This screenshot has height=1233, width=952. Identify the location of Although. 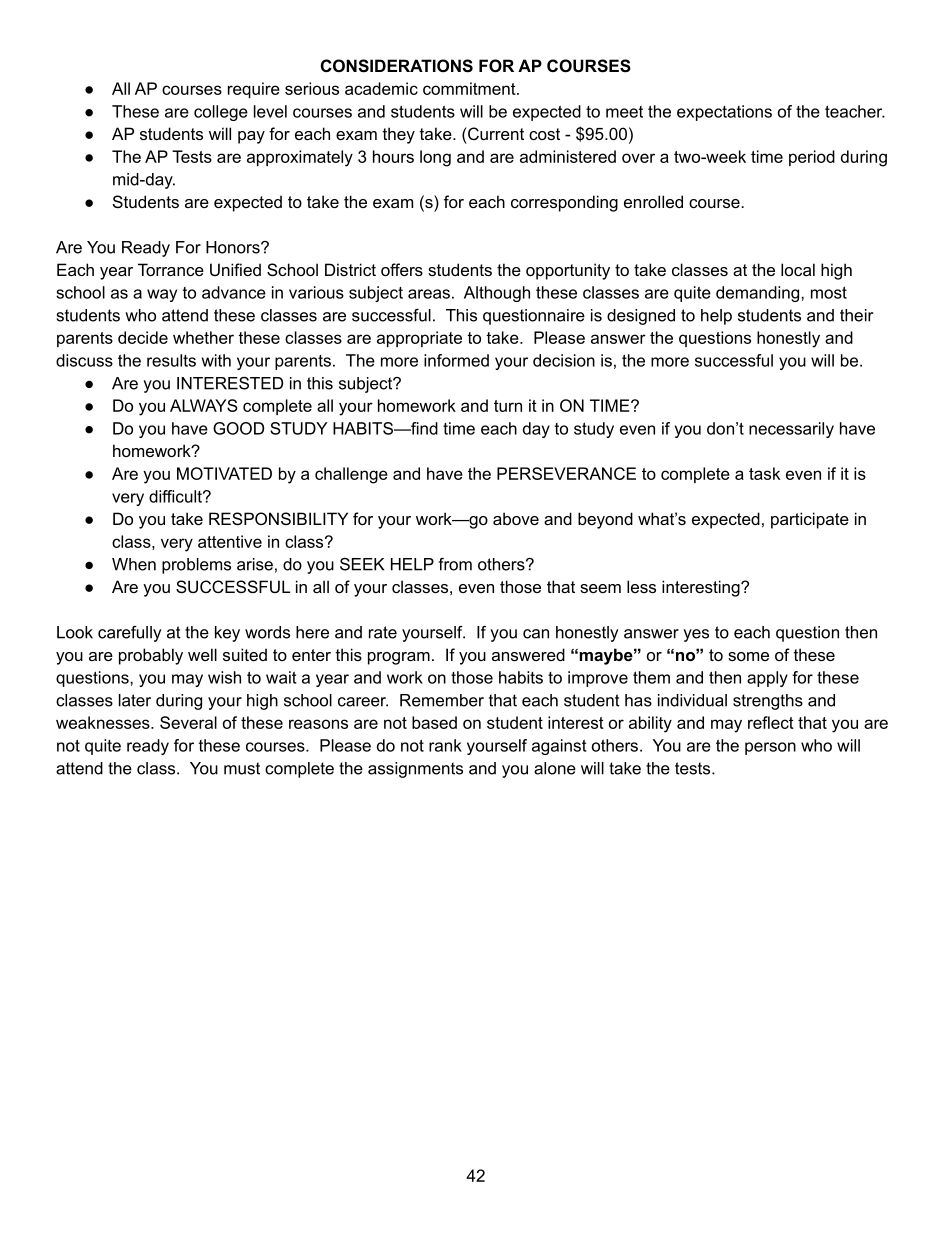
(497, 294).
